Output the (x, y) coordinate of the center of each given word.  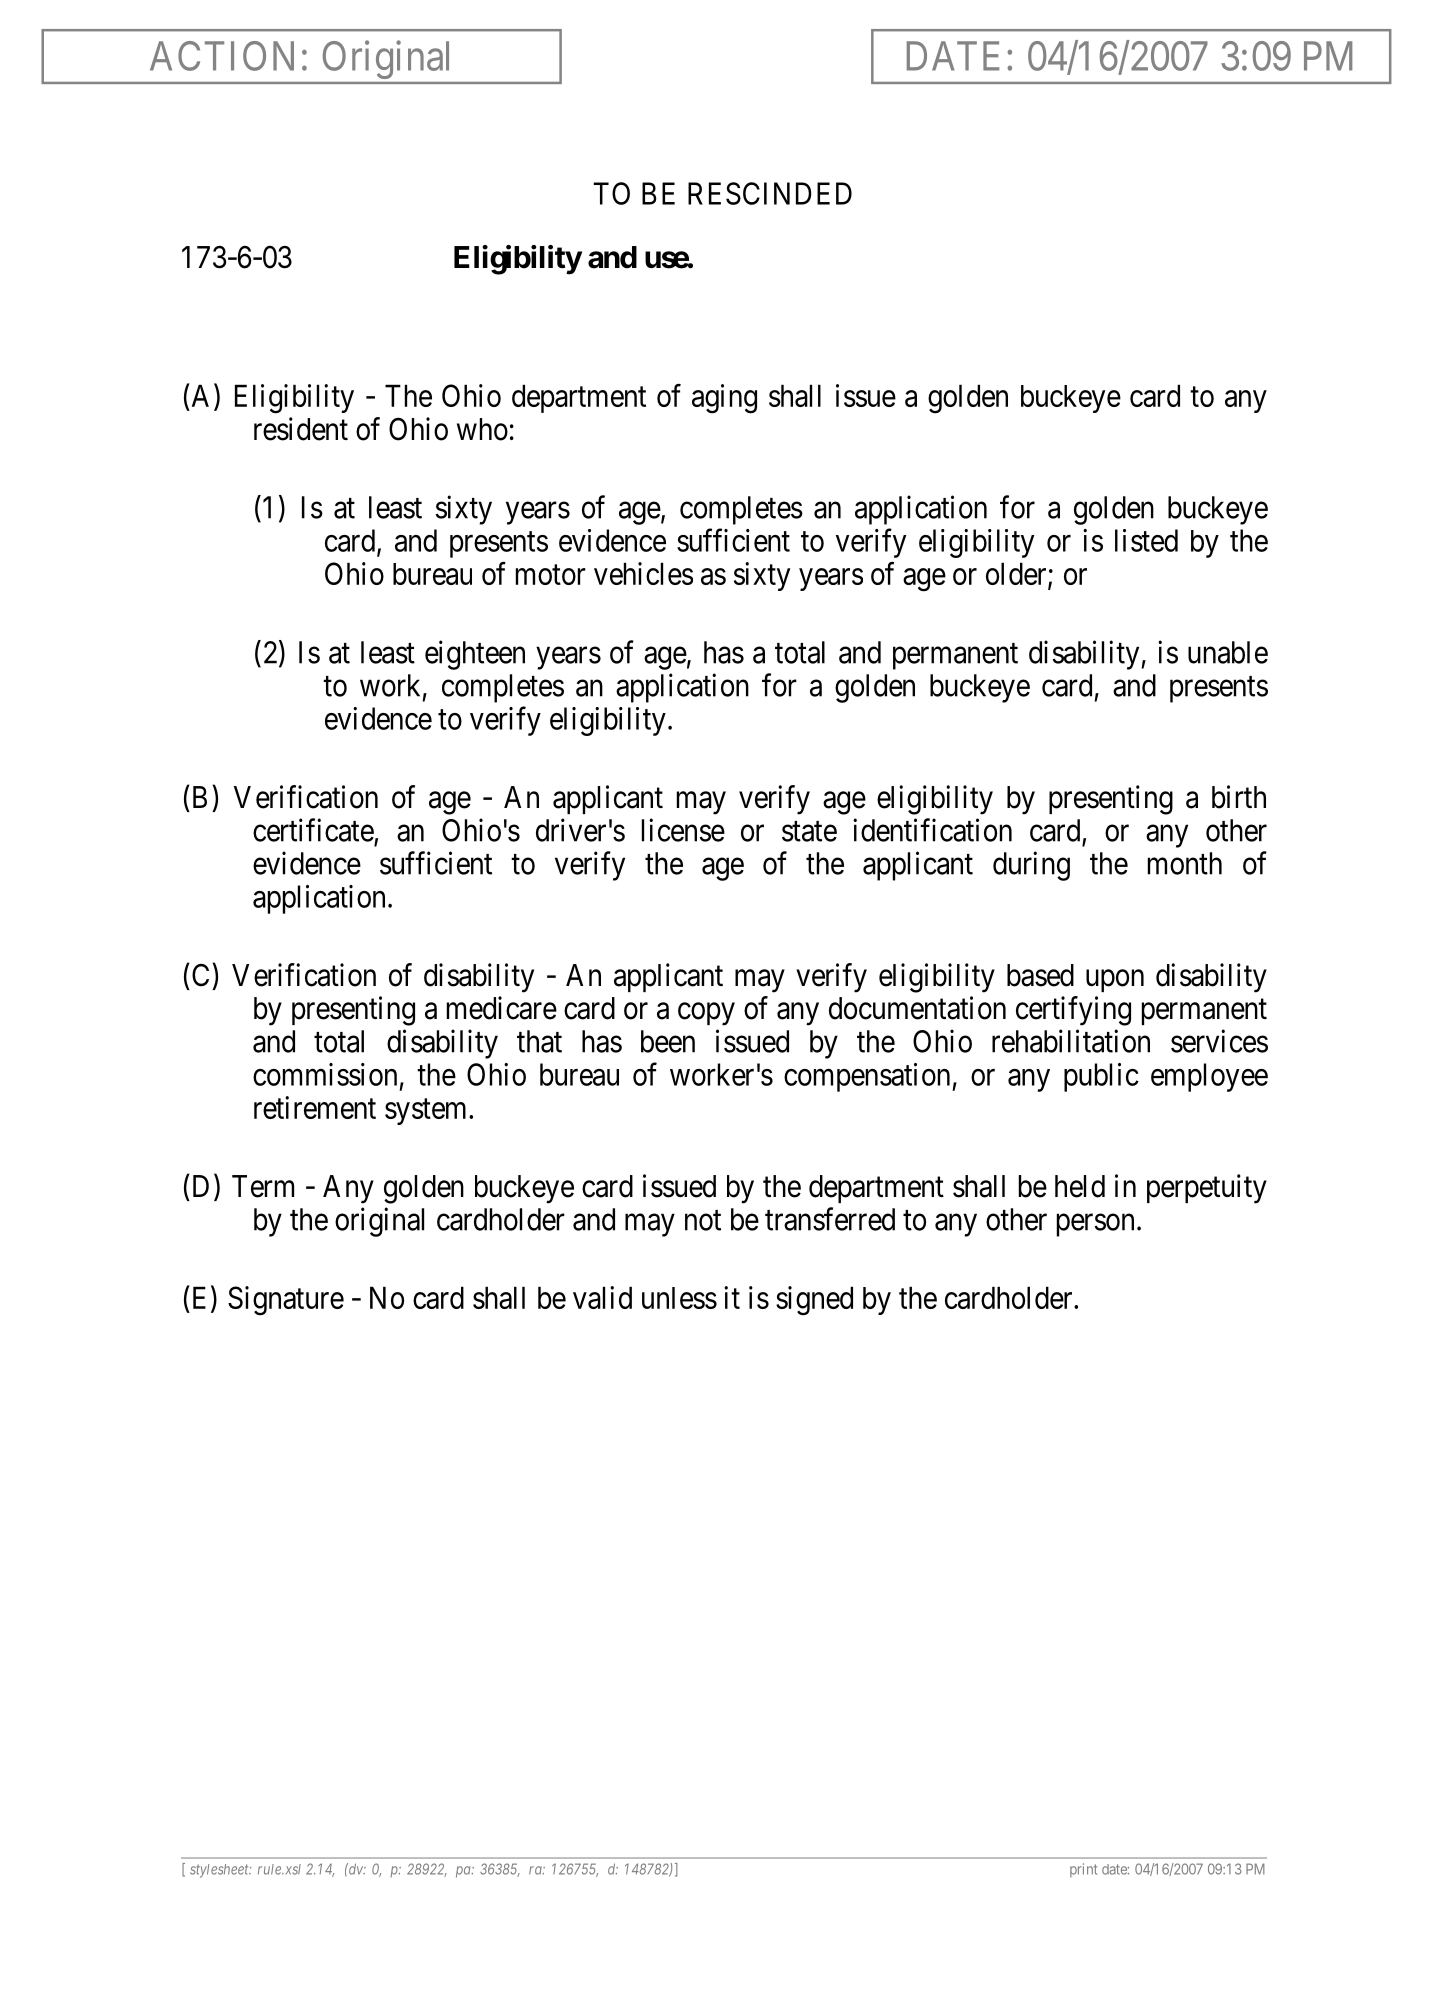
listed (1146, 540)
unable (1228, 652)
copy (706, 1014)
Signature (286, 1301)
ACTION (222, 56)
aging (724, 399)
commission (325, 1074)
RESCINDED (770, 193)
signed (814, 1301)
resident (301, 429)
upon (1115, 981)
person (1095, 1225)
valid (602, 1297)
